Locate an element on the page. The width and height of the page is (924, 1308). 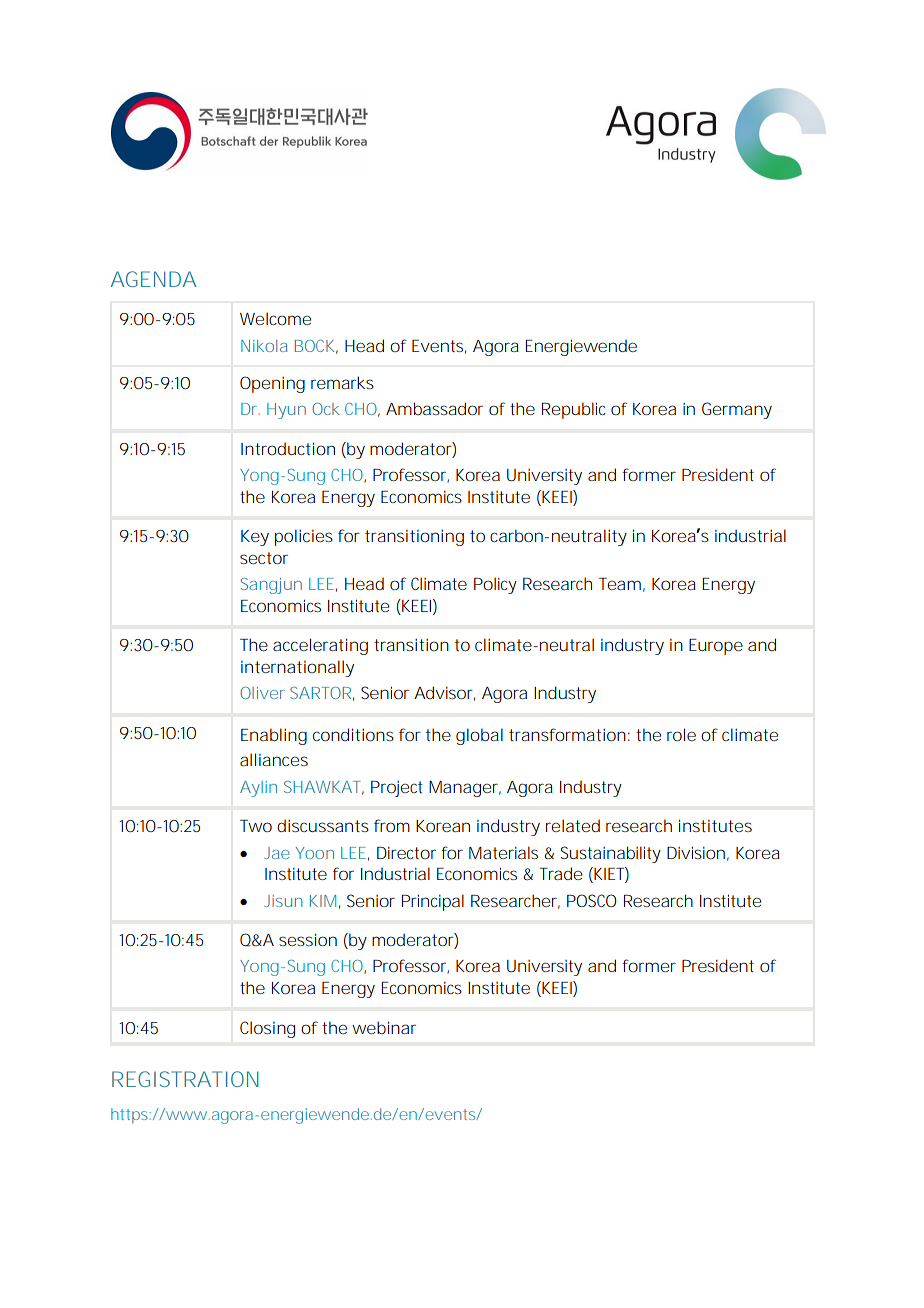
Republic is located at coordinates (574, 410).
